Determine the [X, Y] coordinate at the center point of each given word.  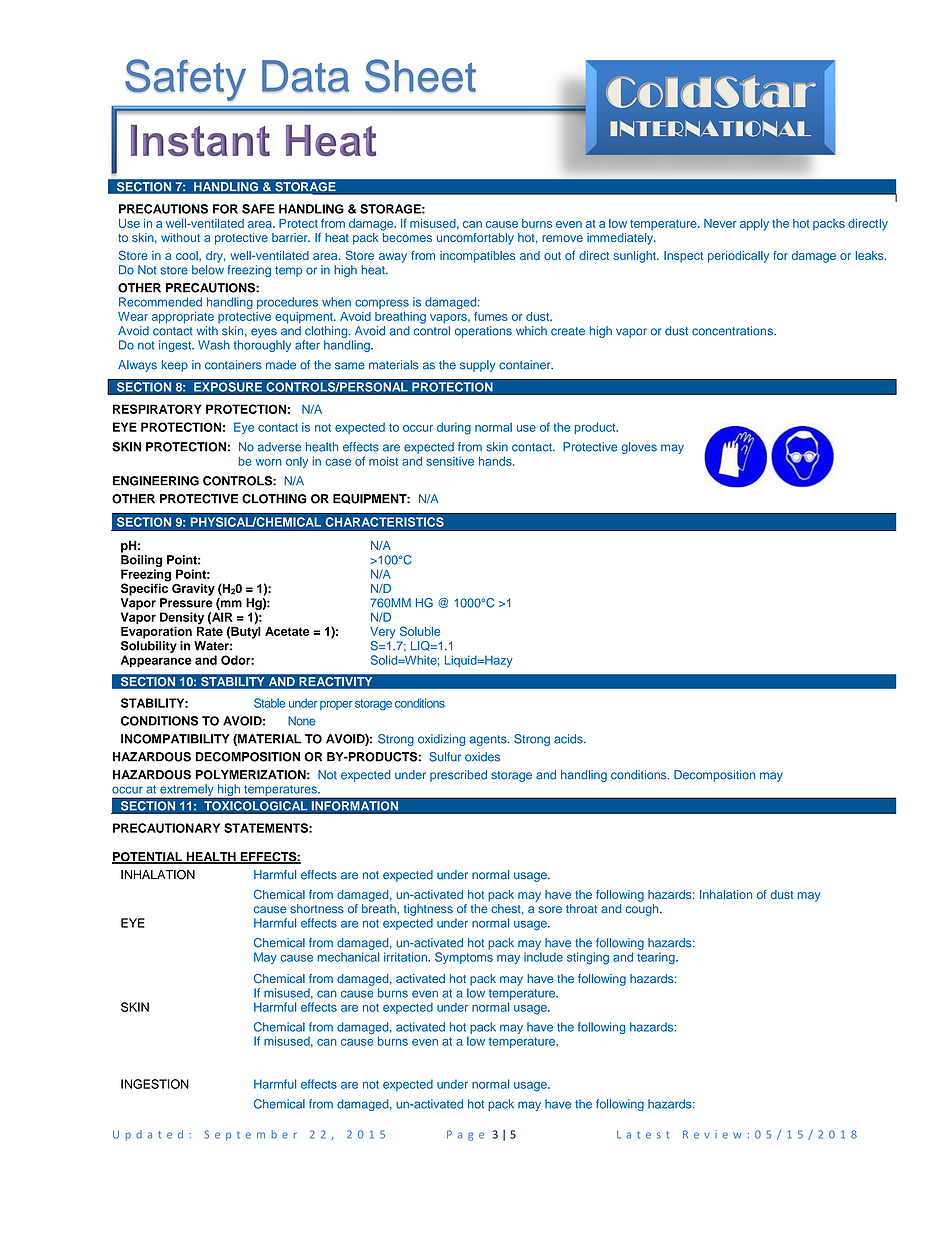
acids [569, 739]
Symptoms [464, 958]
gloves [639, 448]
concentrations [733, 331]
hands [496, 461]
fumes [491, 316]
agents [489, 740]
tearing [657, 958]
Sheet [420, 76]
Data [305, 76]
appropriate [183, 318]
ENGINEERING [156, 481]
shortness [317, 909]
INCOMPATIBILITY [175, 739]
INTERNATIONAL [710, 128]
